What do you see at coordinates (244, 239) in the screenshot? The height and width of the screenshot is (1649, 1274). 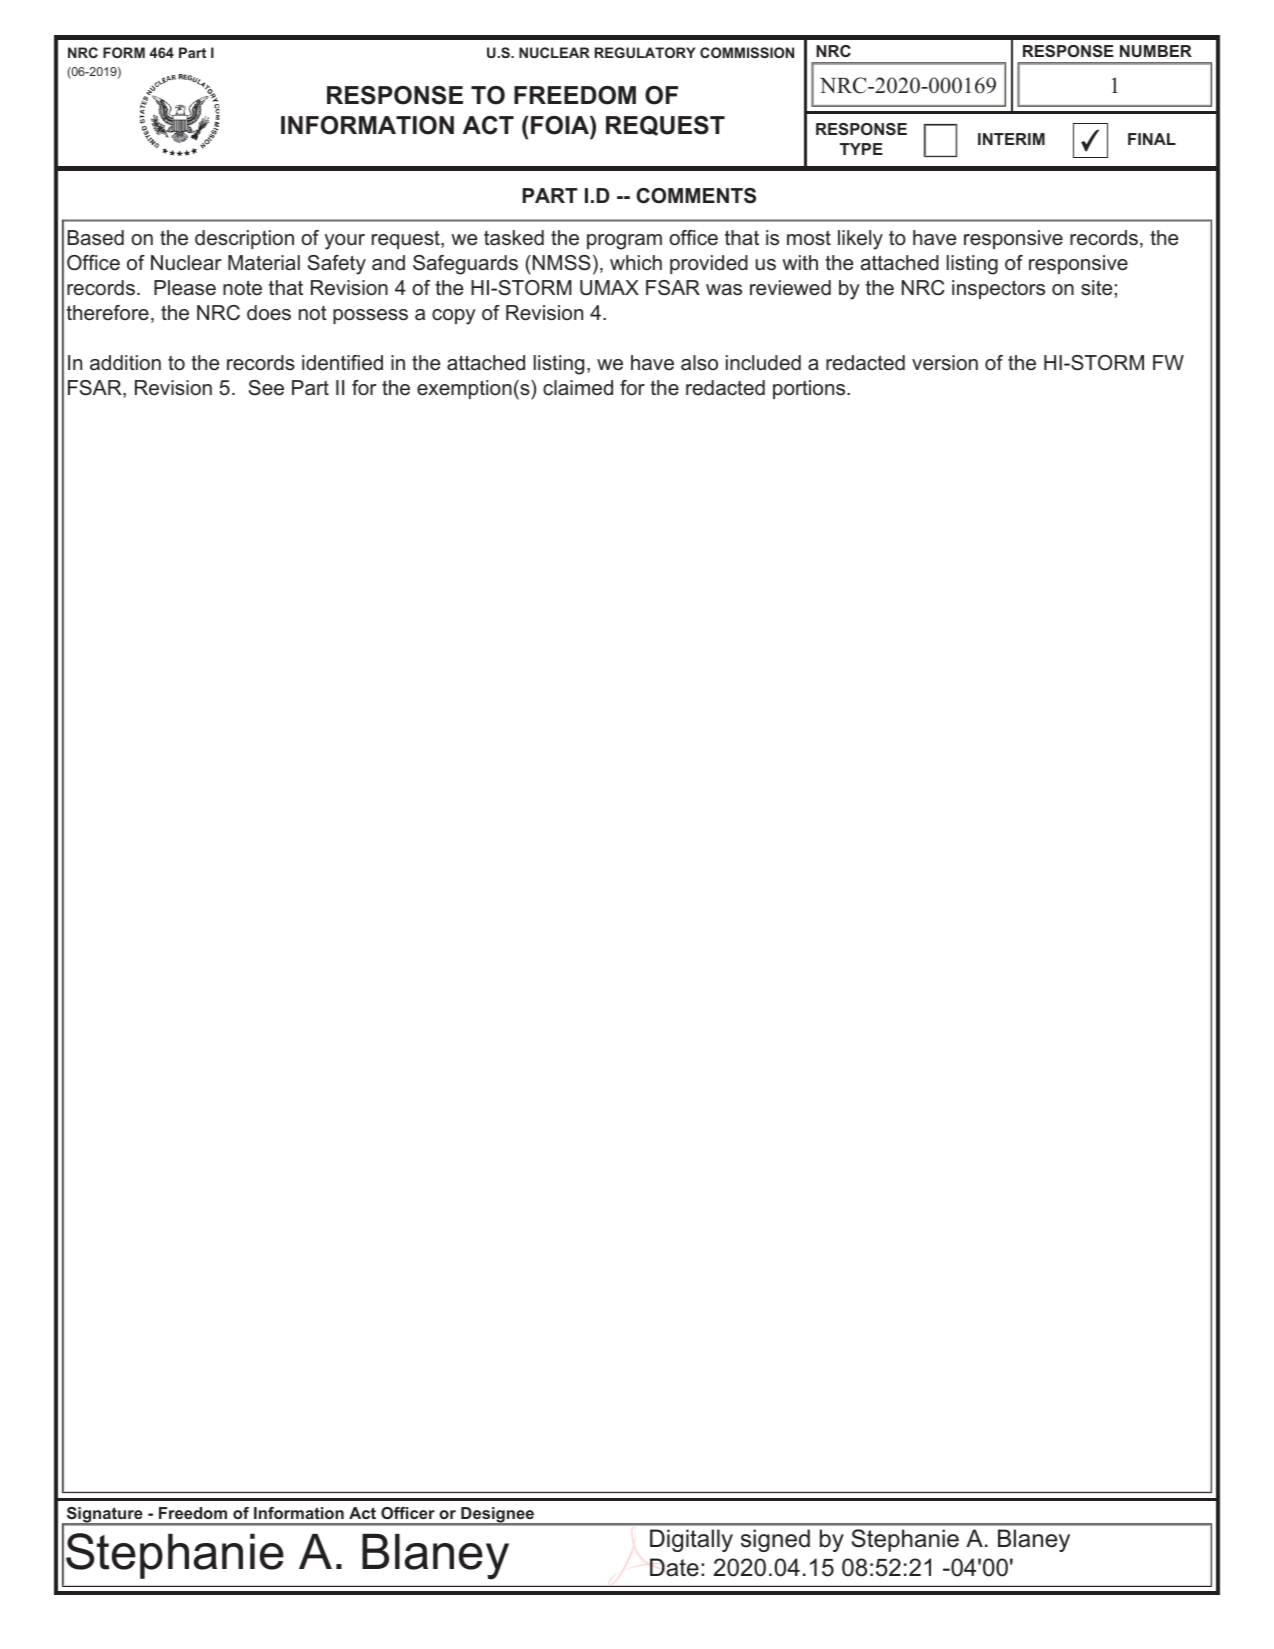 I see `description` at bounding box center [244, 239].
